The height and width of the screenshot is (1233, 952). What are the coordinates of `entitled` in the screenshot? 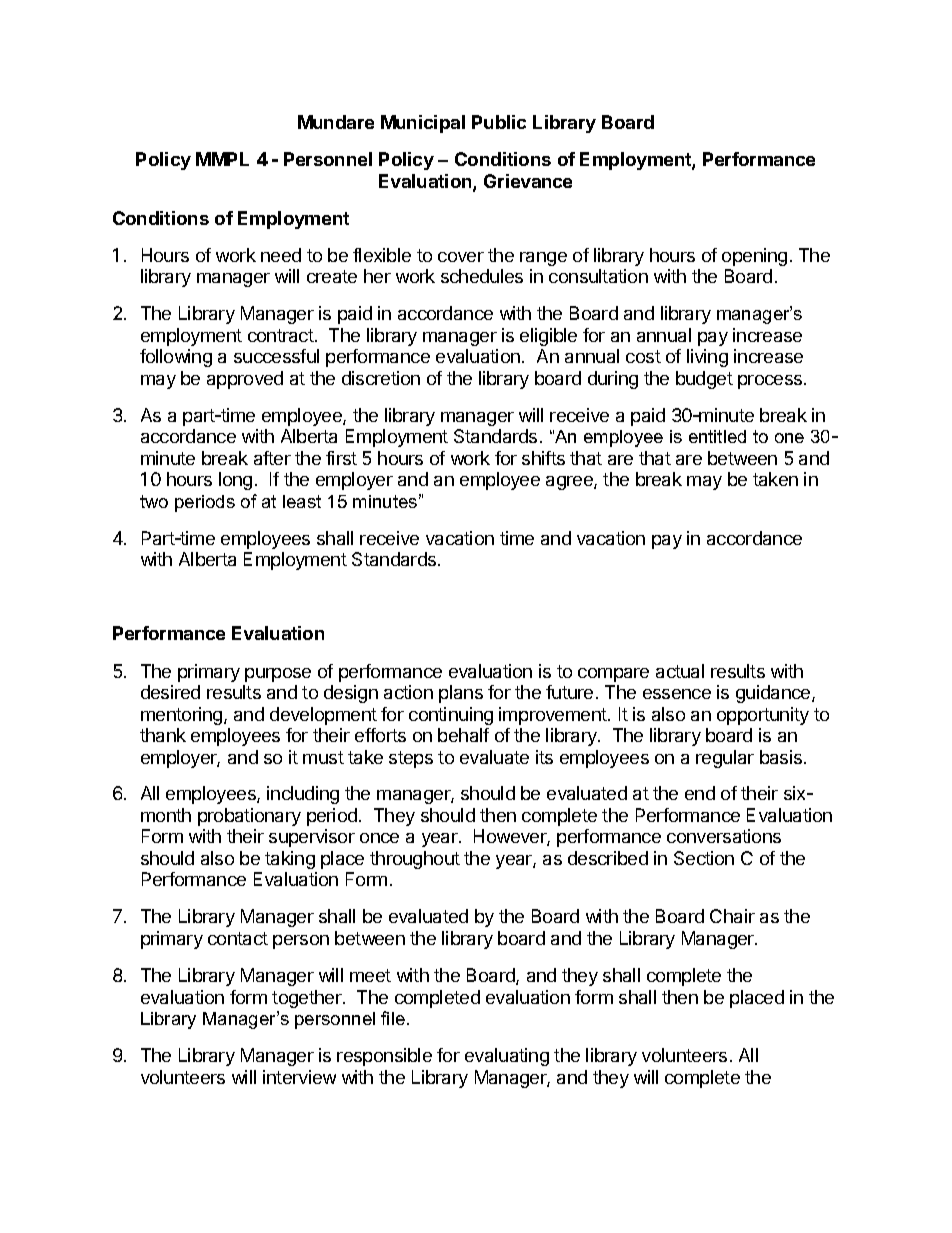 It's located at (717, 436).
